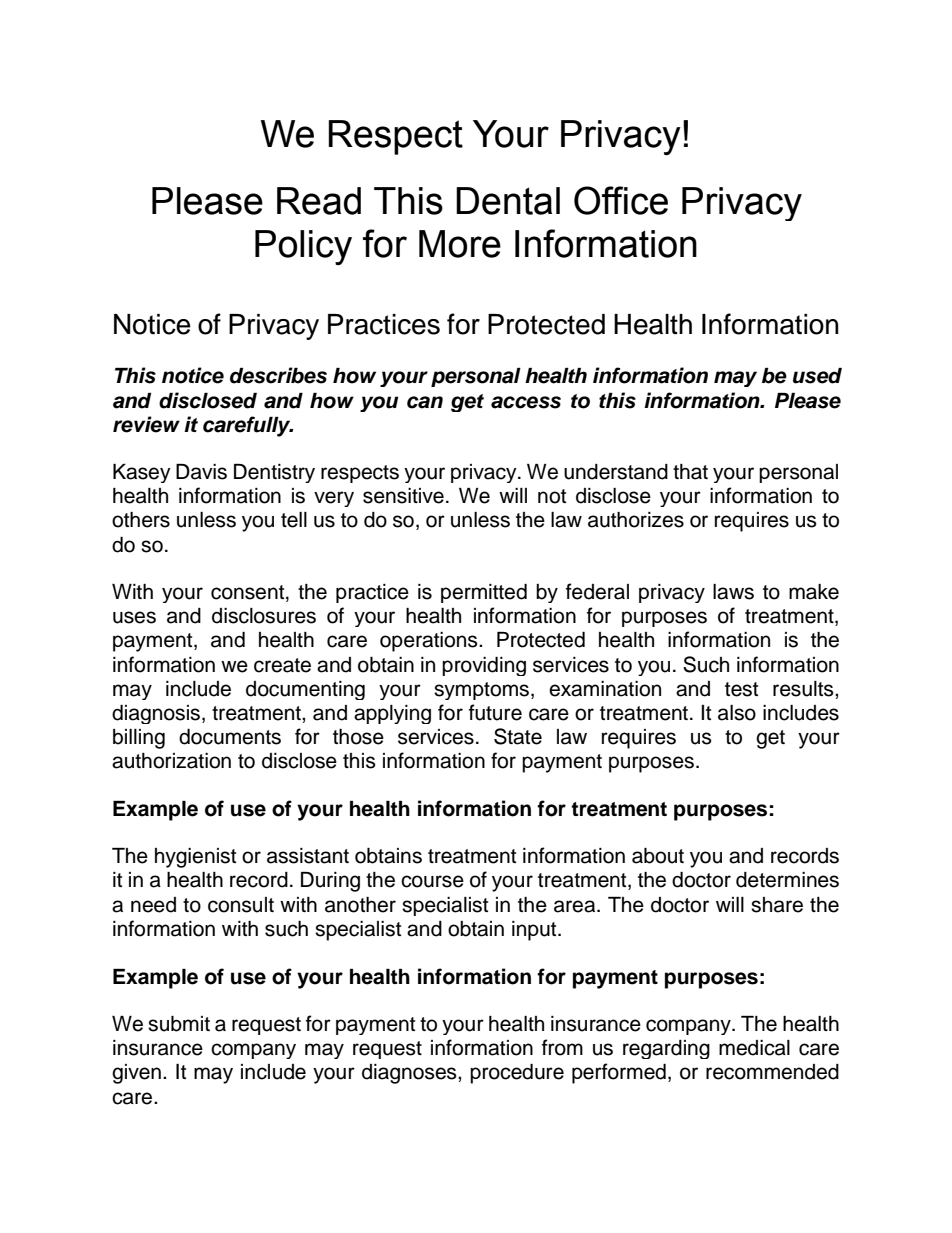  I want to click on submit, so click(179, 1024).
